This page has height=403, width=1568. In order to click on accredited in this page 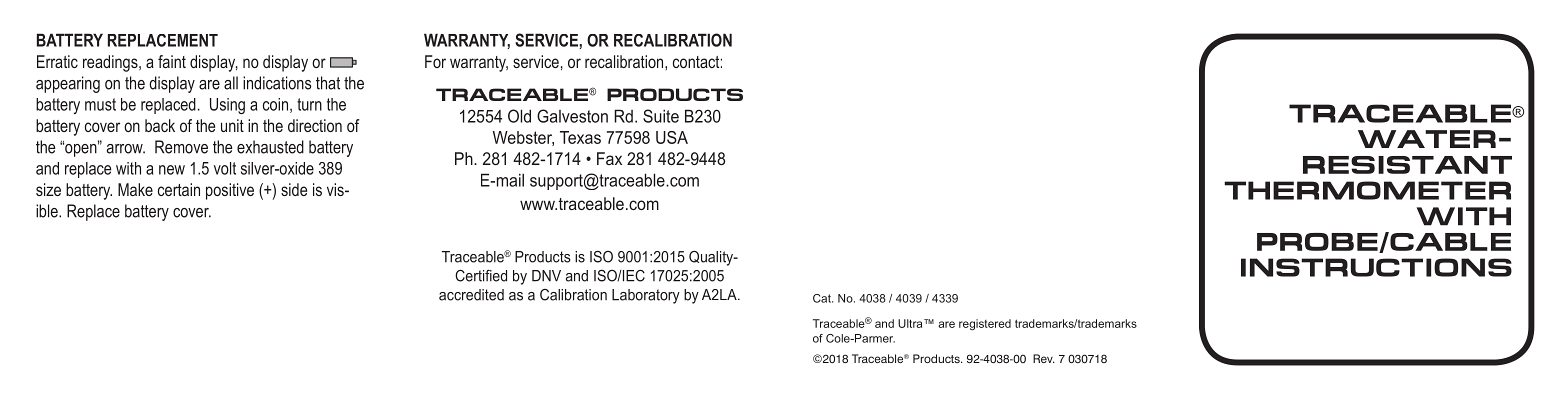, I will do `click(471, 295)`.
